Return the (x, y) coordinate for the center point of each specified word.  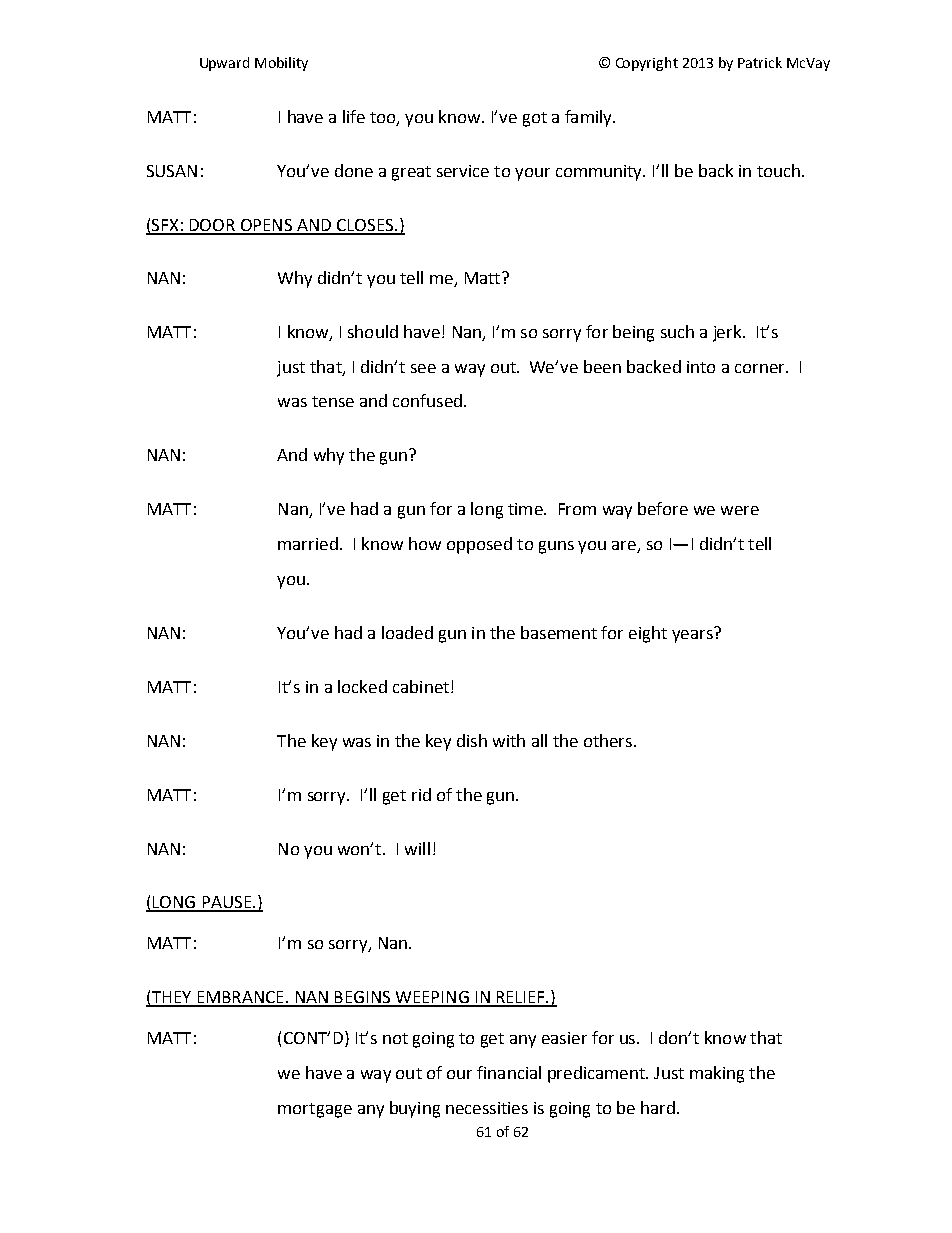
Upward (224, 64)
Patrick (760, 62)
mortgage (315, 1110)
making (717, 1074)
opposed (479, 545)
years (693, 635)
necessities (487, 1108)
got (535, 119)
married (308, 543)
